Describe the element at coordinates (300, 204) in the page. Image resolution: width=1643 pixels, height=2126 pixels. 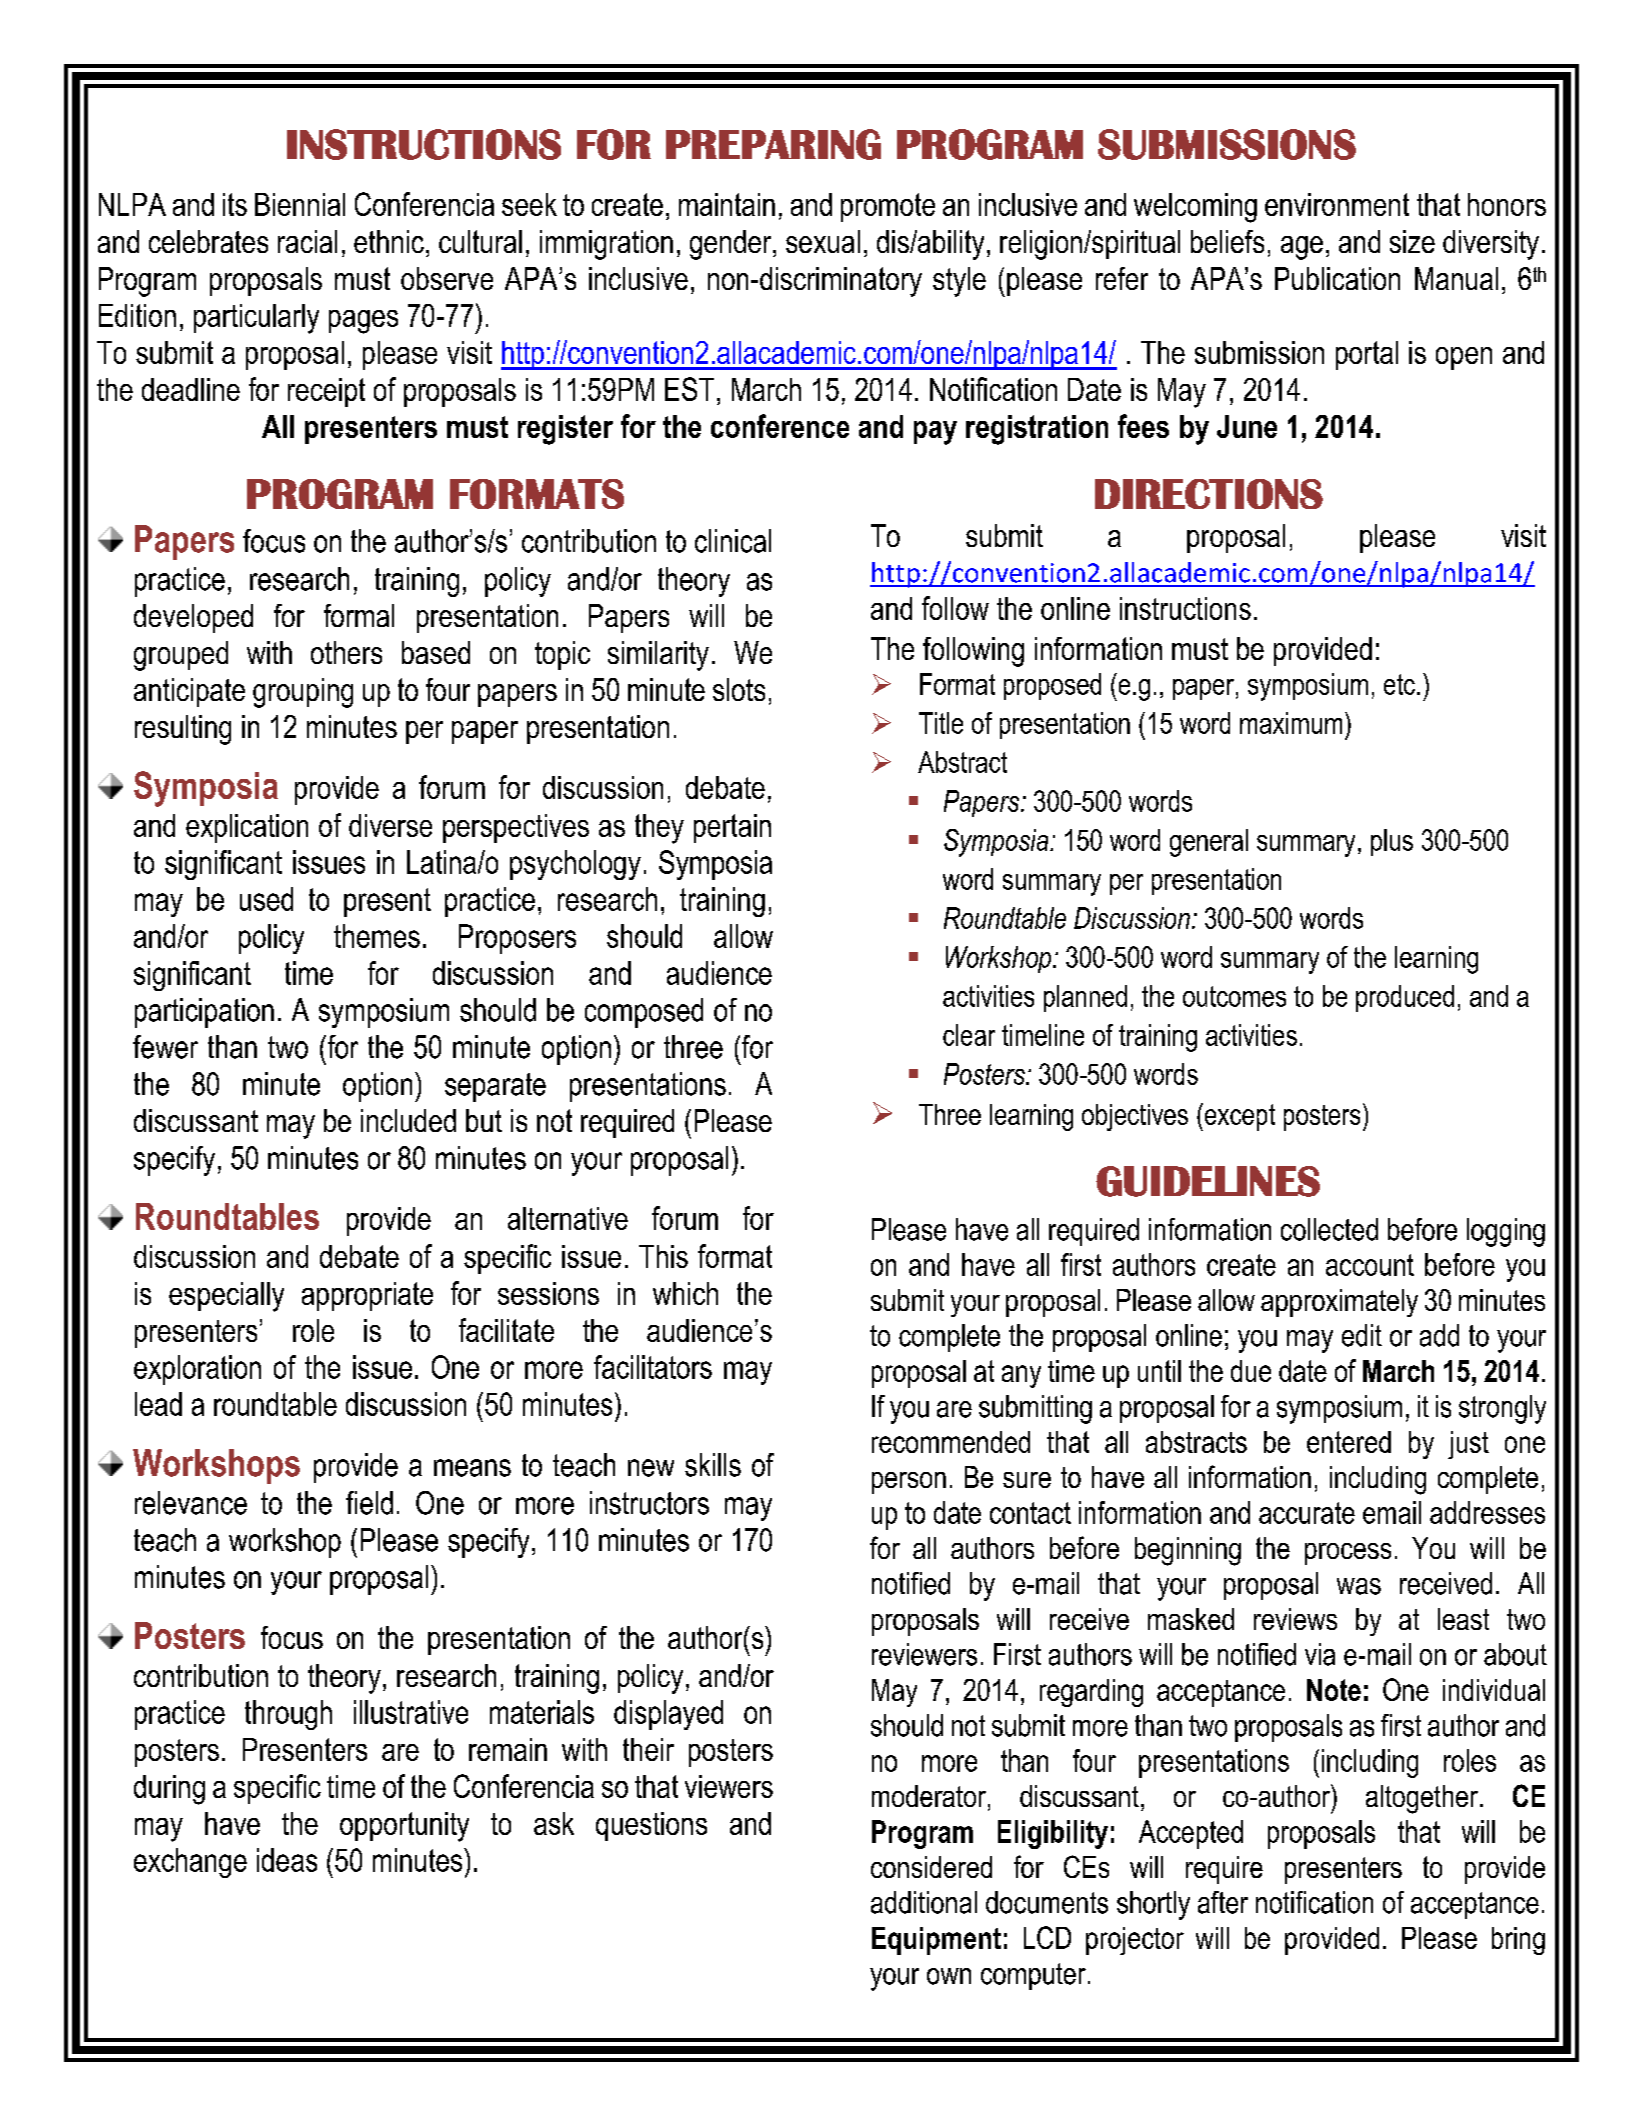
I see `Biennial` at that location.
